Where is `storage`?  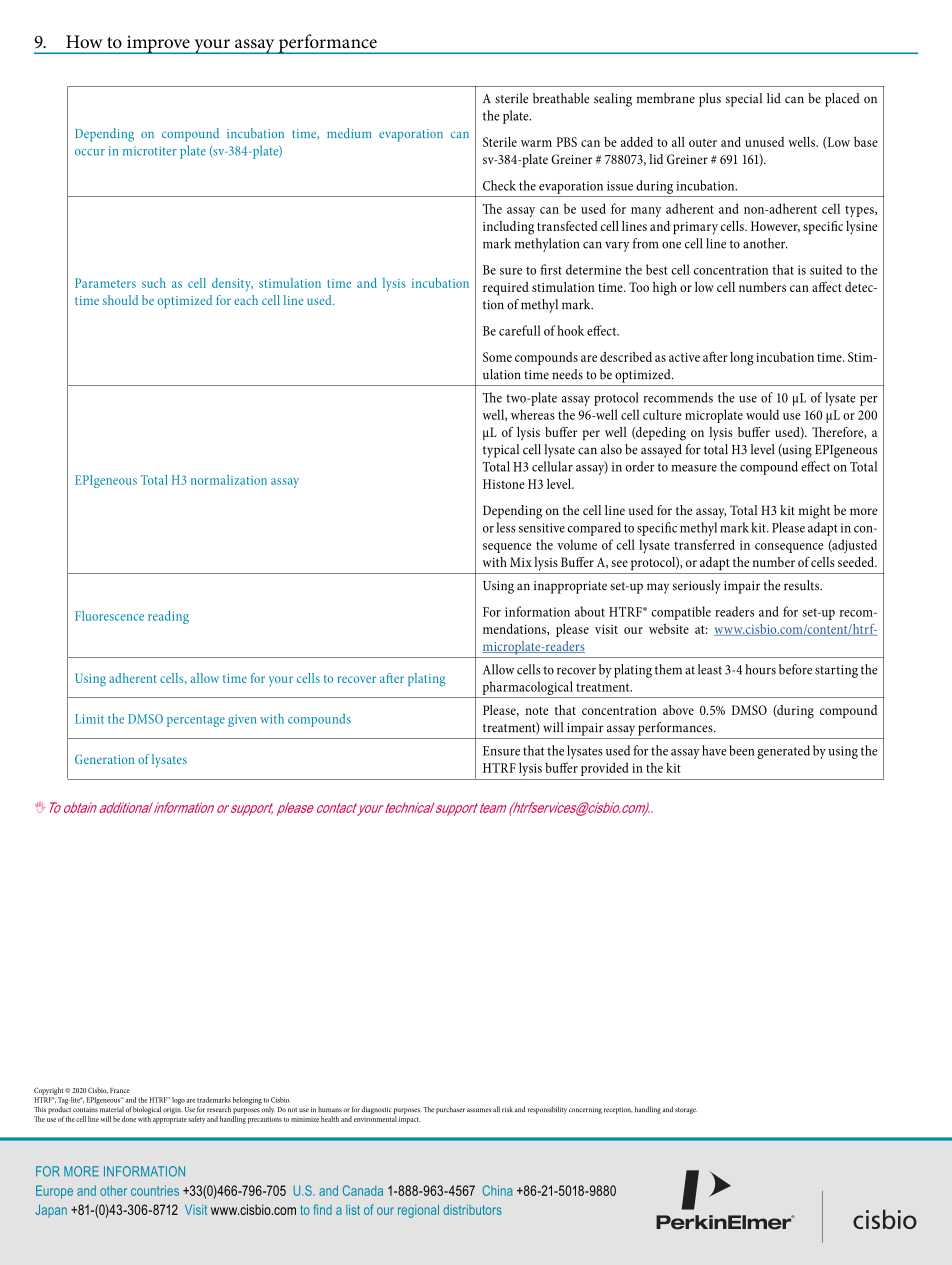
storage is located at coordinates (686, 1111).
